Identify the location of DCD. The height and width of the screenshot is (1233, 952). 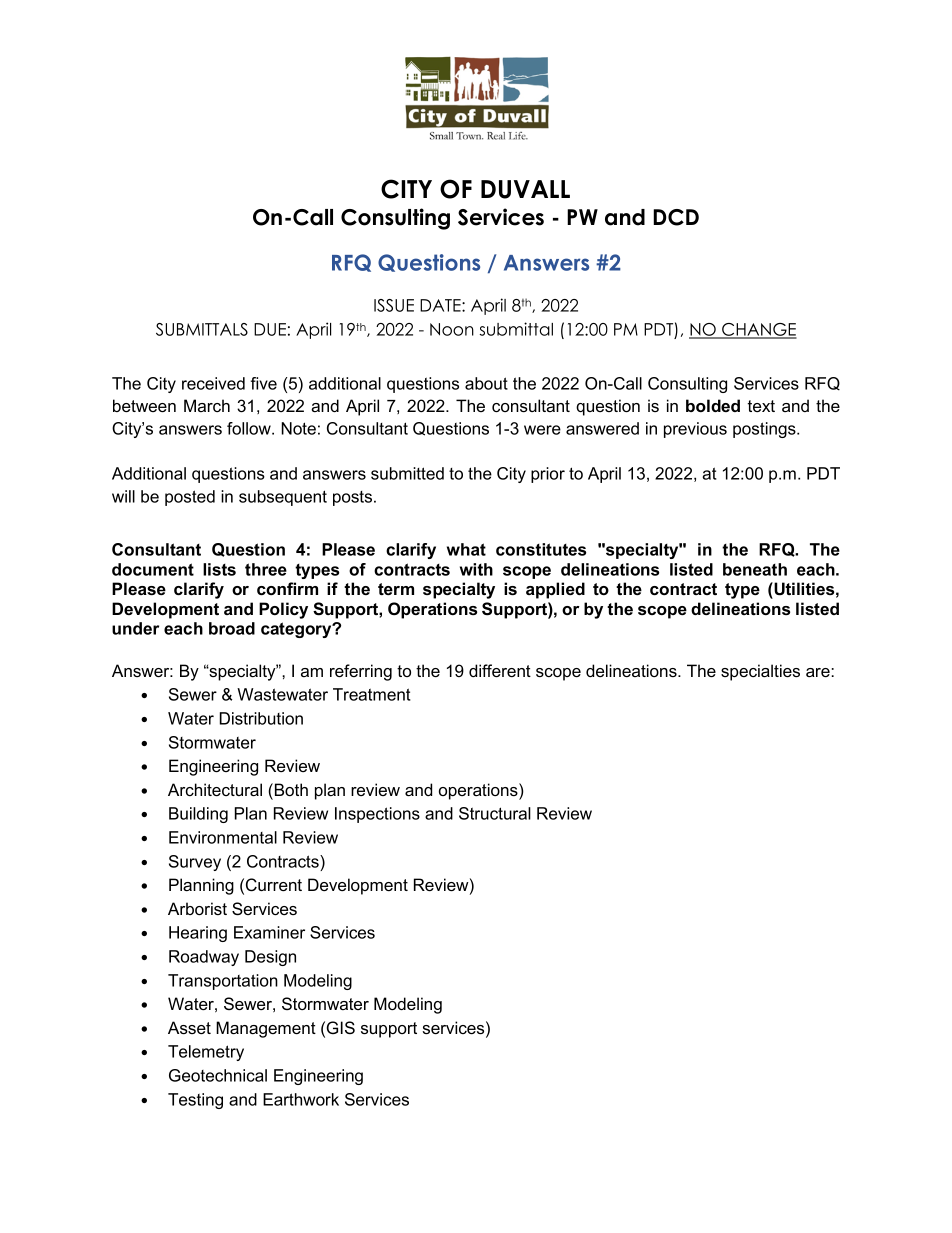
(676, 217).
